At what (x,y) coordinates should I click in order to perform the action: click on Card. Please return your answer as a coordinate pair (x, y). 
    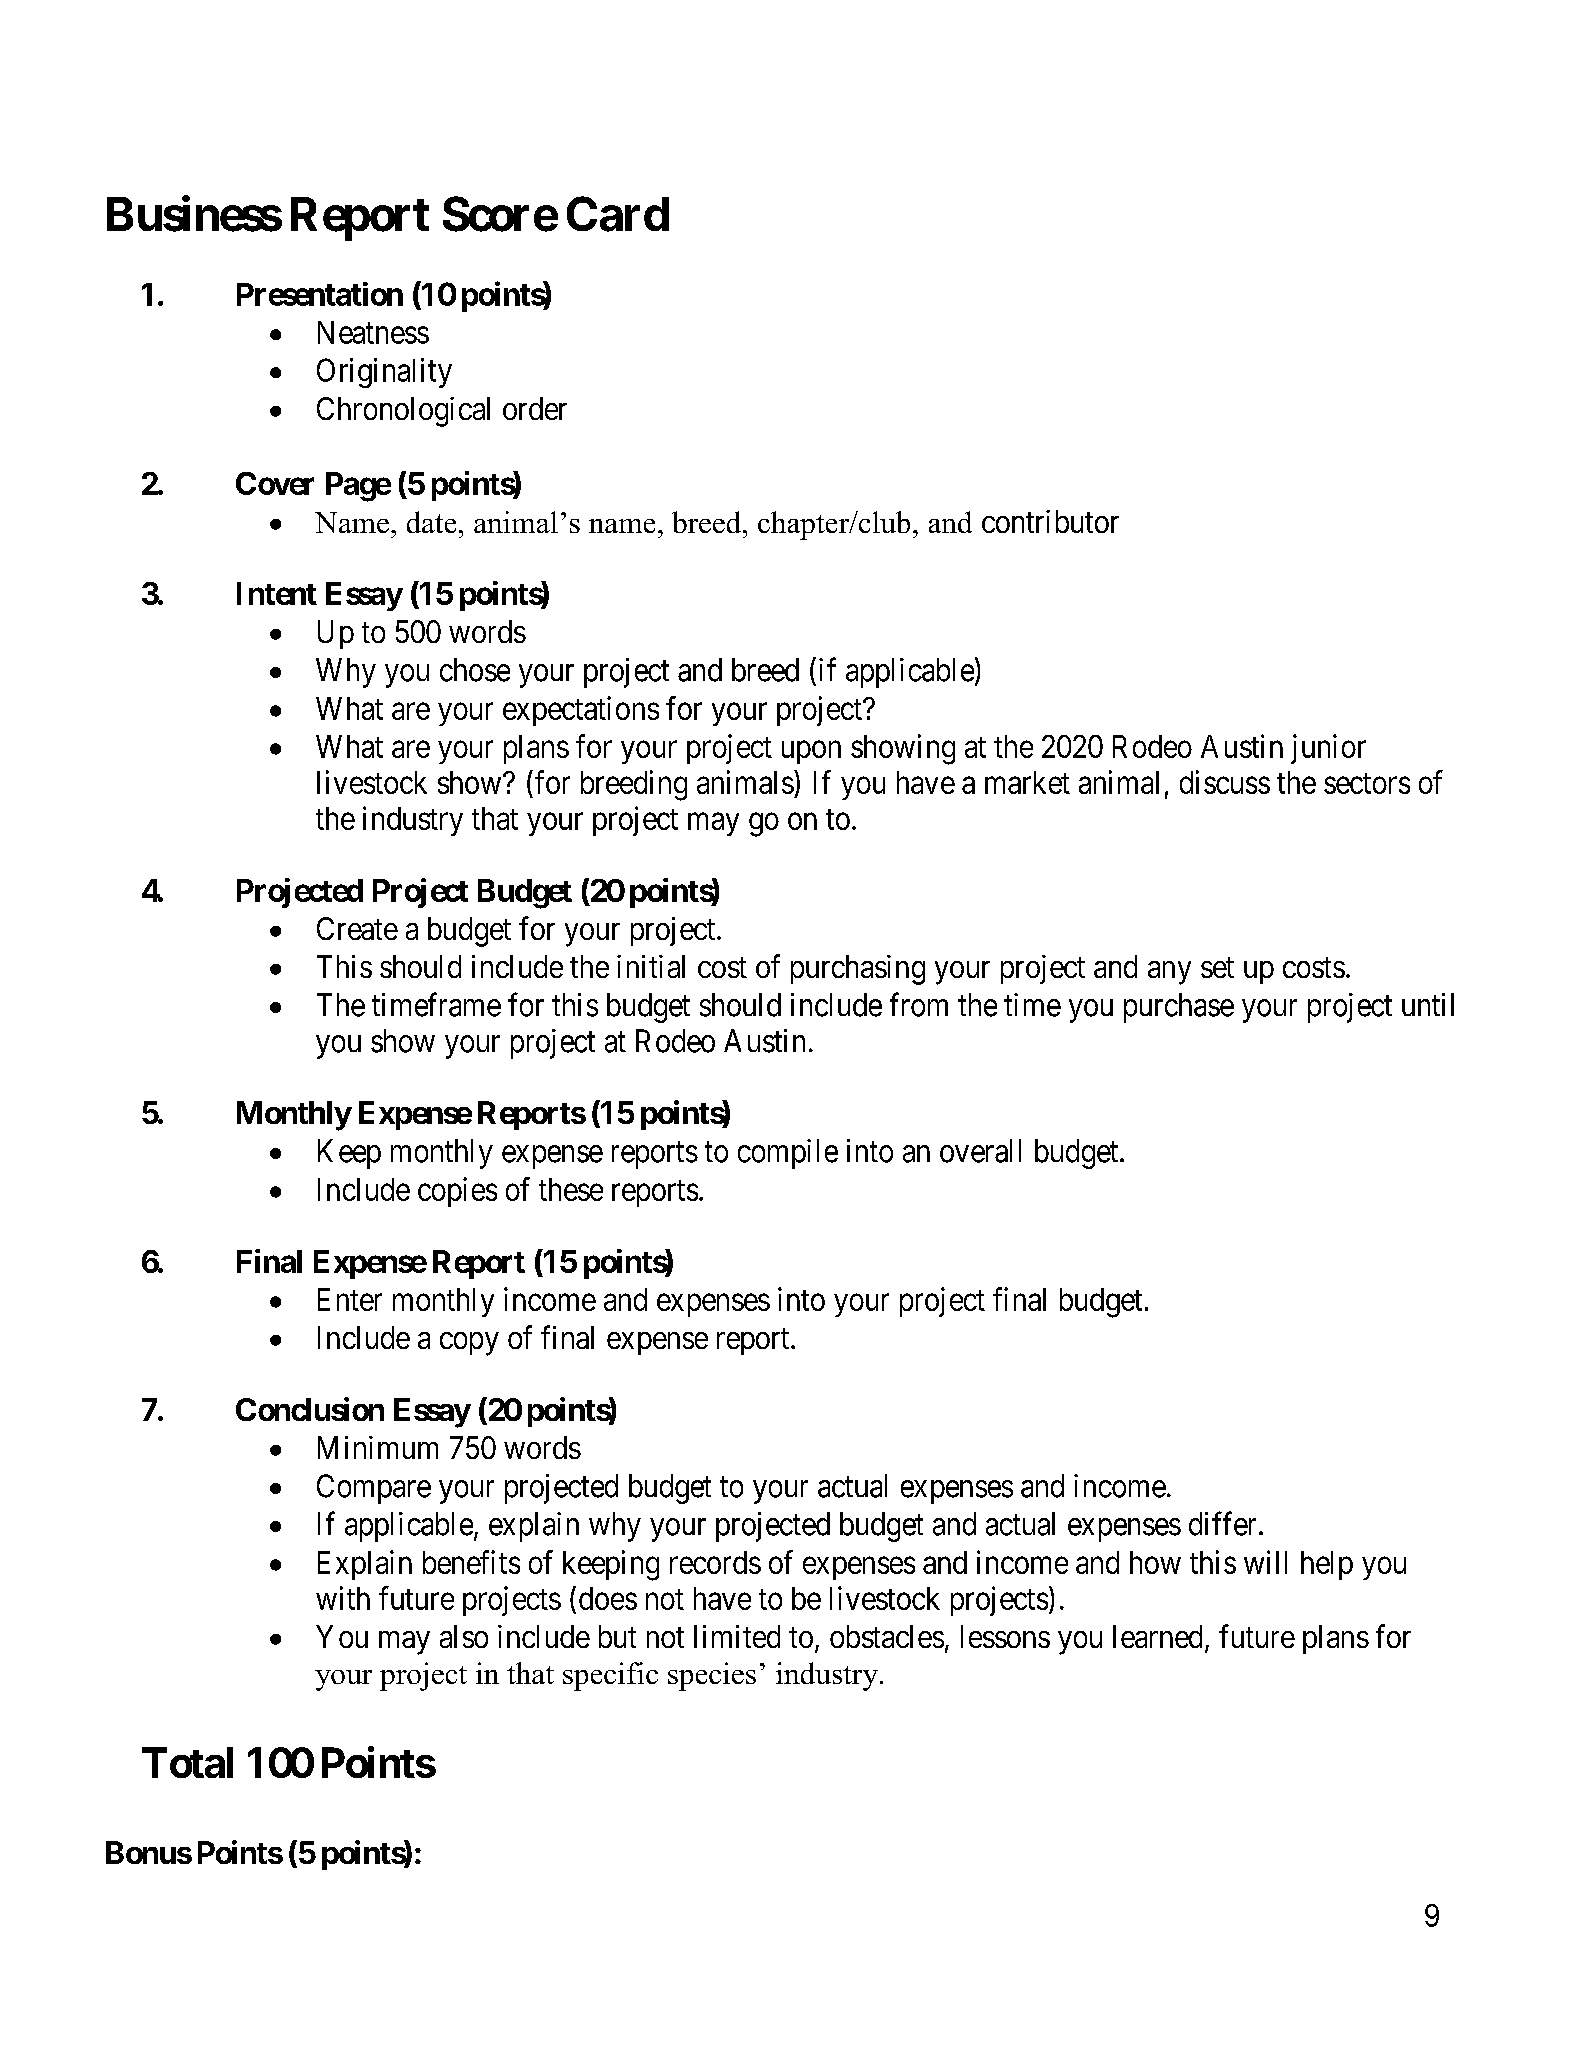
    Looking at the image, I should click on (618, 214).
